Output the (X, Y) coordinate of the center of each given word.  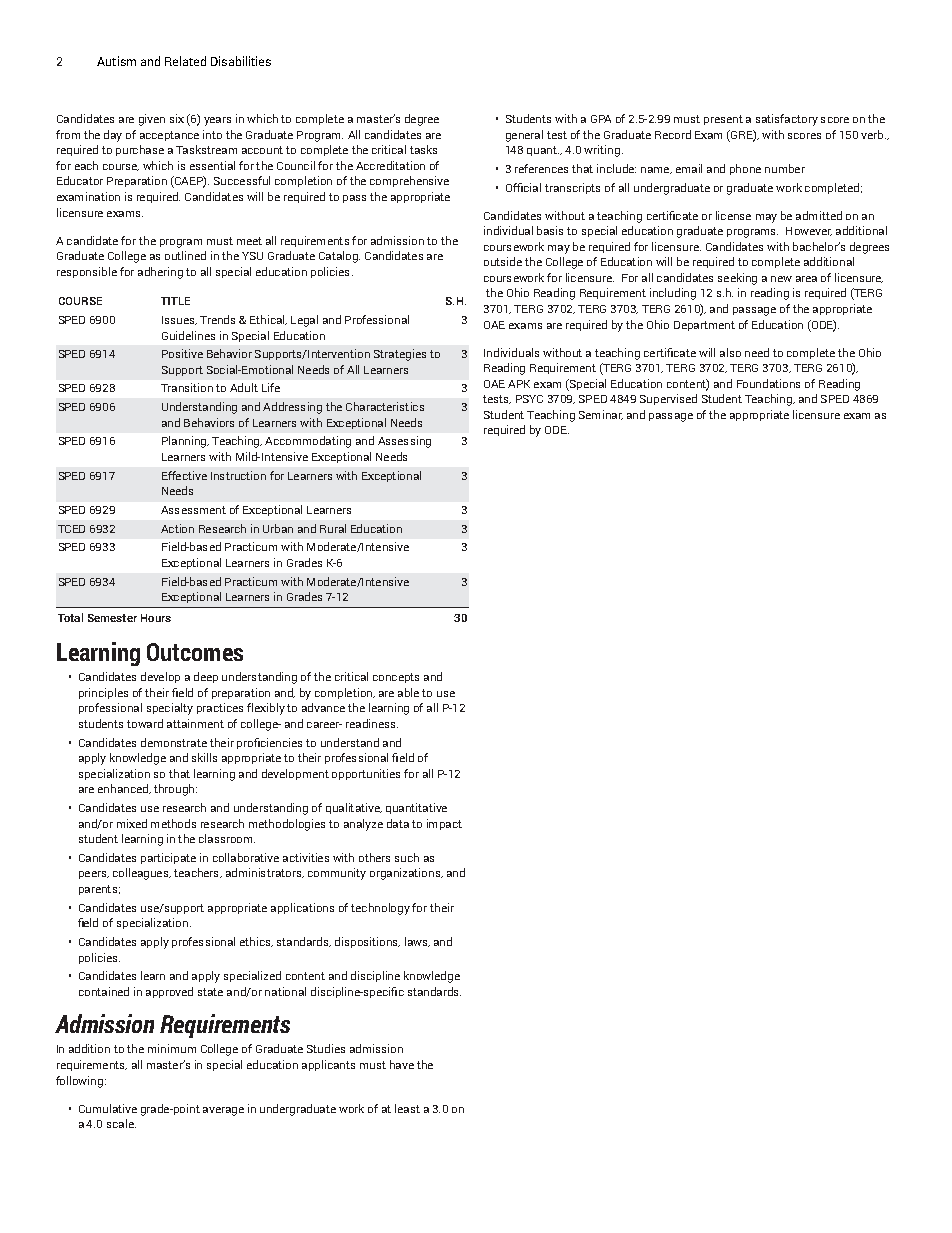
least (407, 1108)
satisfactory (787, 120)
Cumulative (108, 1108)
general (524, 136)
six (177, 118)
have (402, 1064)
